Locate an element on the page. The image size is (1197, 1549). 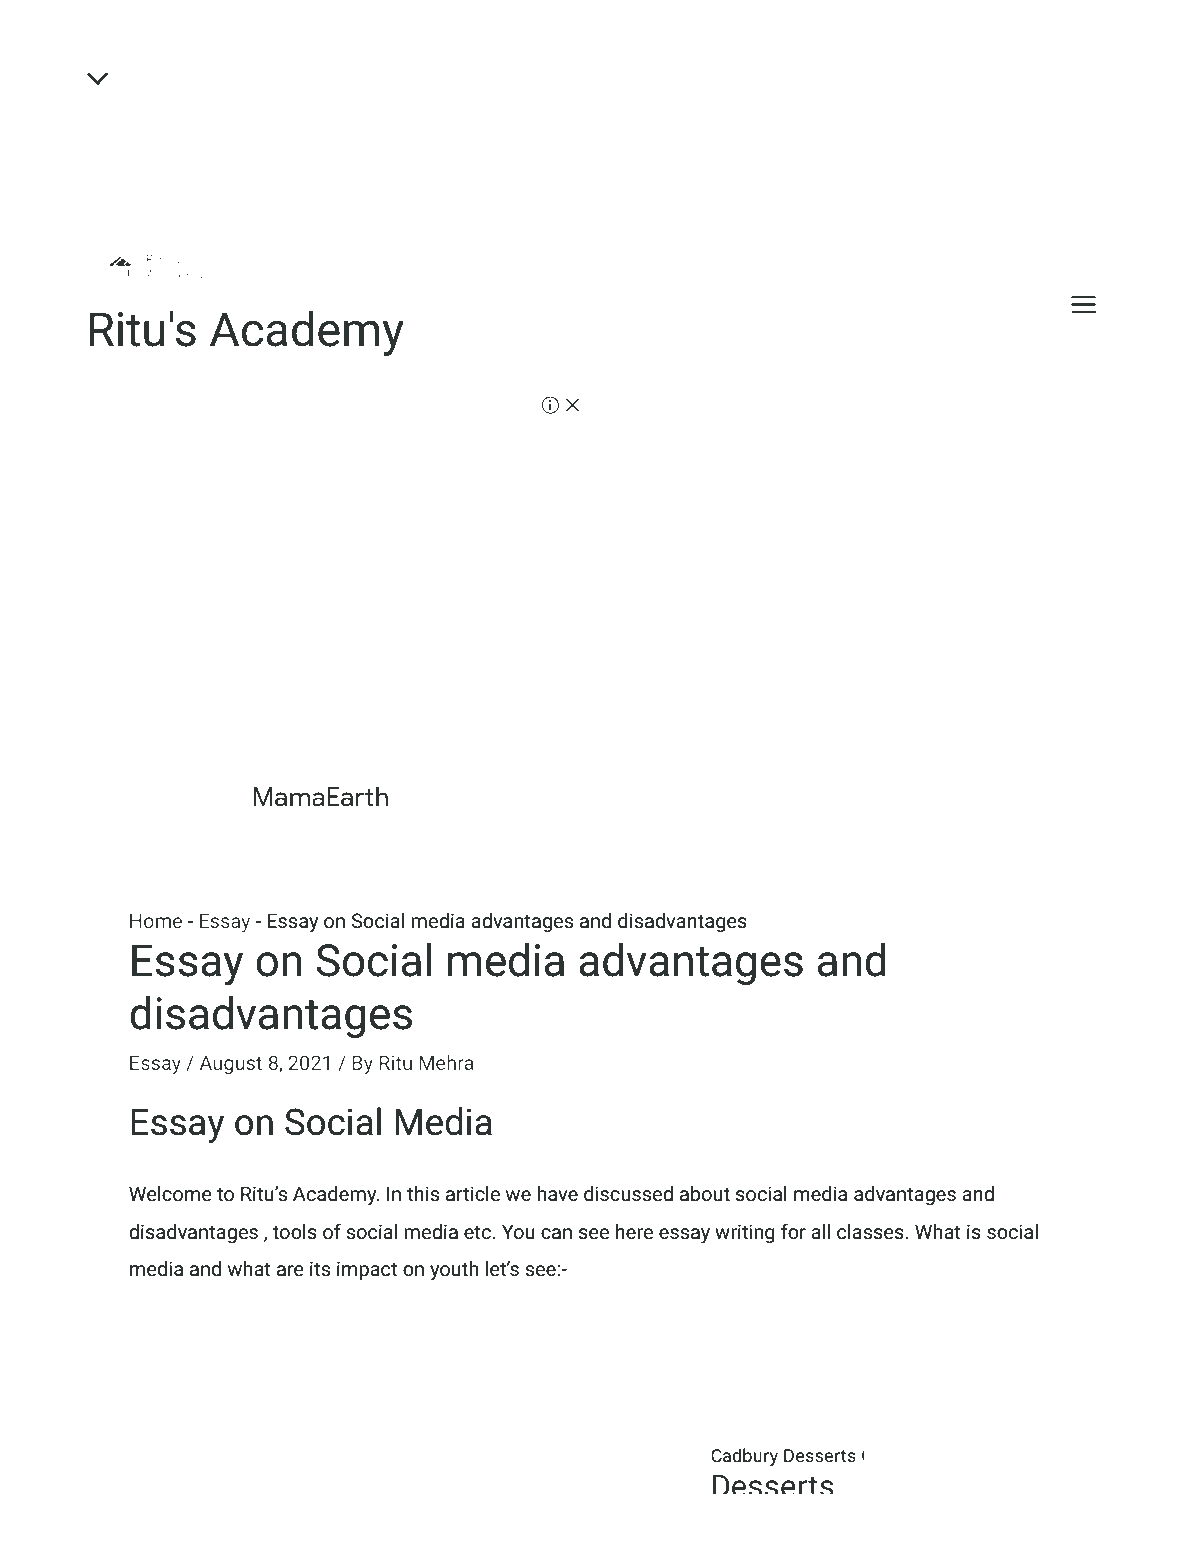
are is located at coordinates (290, 1270).
